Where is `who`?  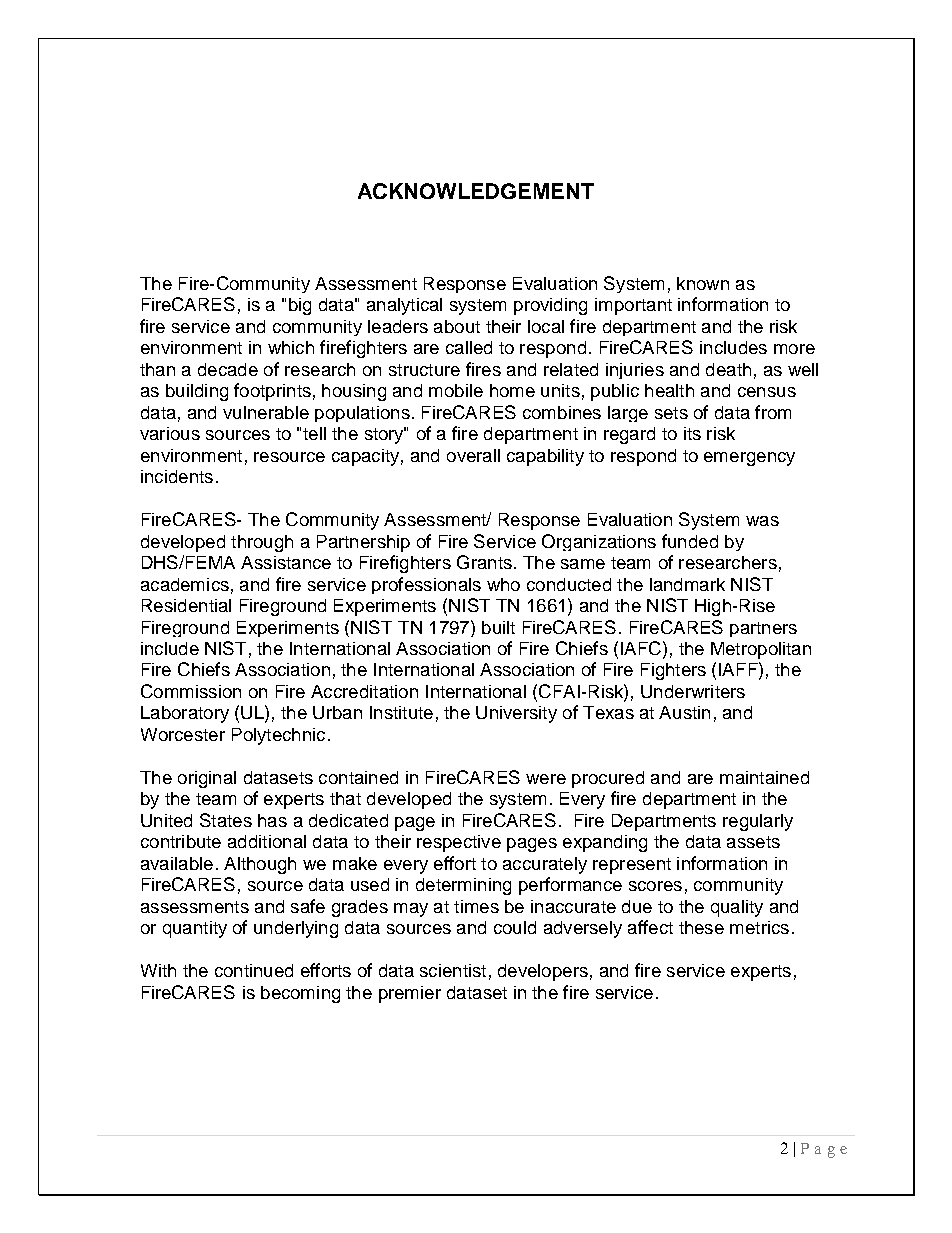 who is located at coordinates (503, 584).
